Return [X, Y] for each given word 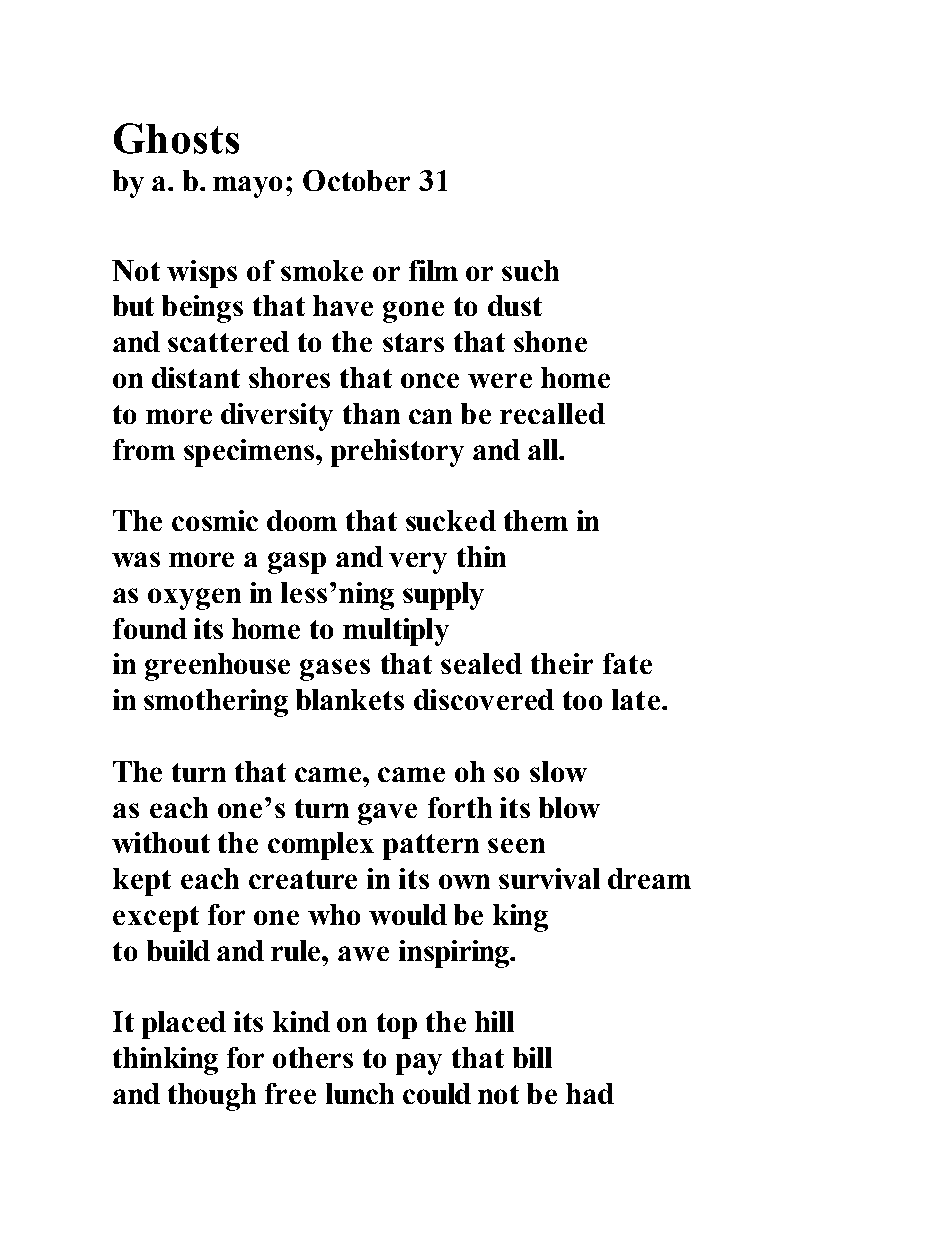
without [161, 842]
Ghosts [176, 138]
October [356, 180]
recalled [552, 413]
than [371, 413]
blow [569, 807]
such [530, 270]
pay [419, 1064]
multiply [396, 632]
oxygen [194, 599]
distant [196, 377]
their [562, 663]
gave [387, 814]
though [212, 1097]
